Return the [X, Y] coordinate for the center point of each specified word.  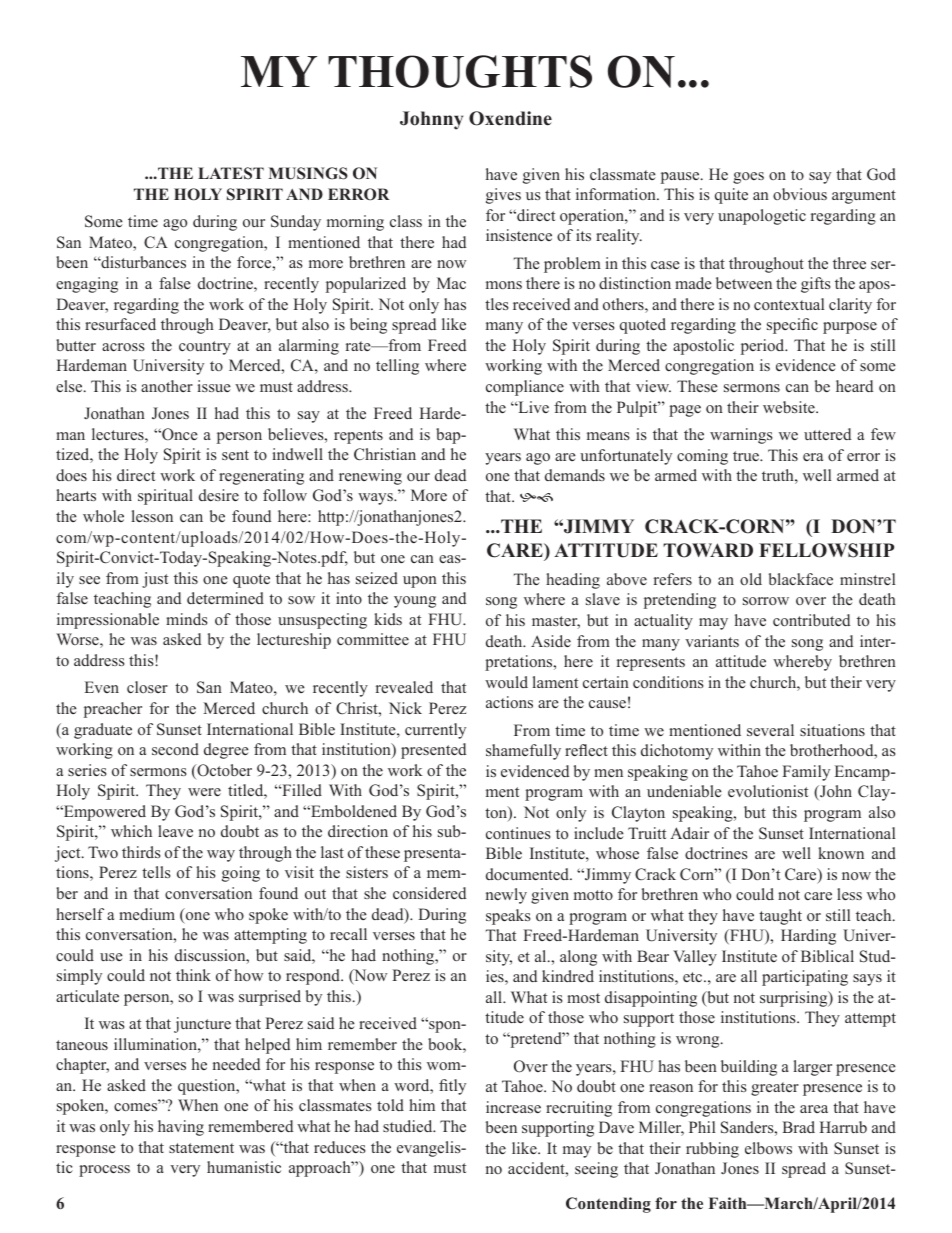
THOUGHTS [460, 71]
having [181, 1128]
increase [513, 1107]
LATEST [231, 173]
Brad [798, 1127]
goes [748, 178]
